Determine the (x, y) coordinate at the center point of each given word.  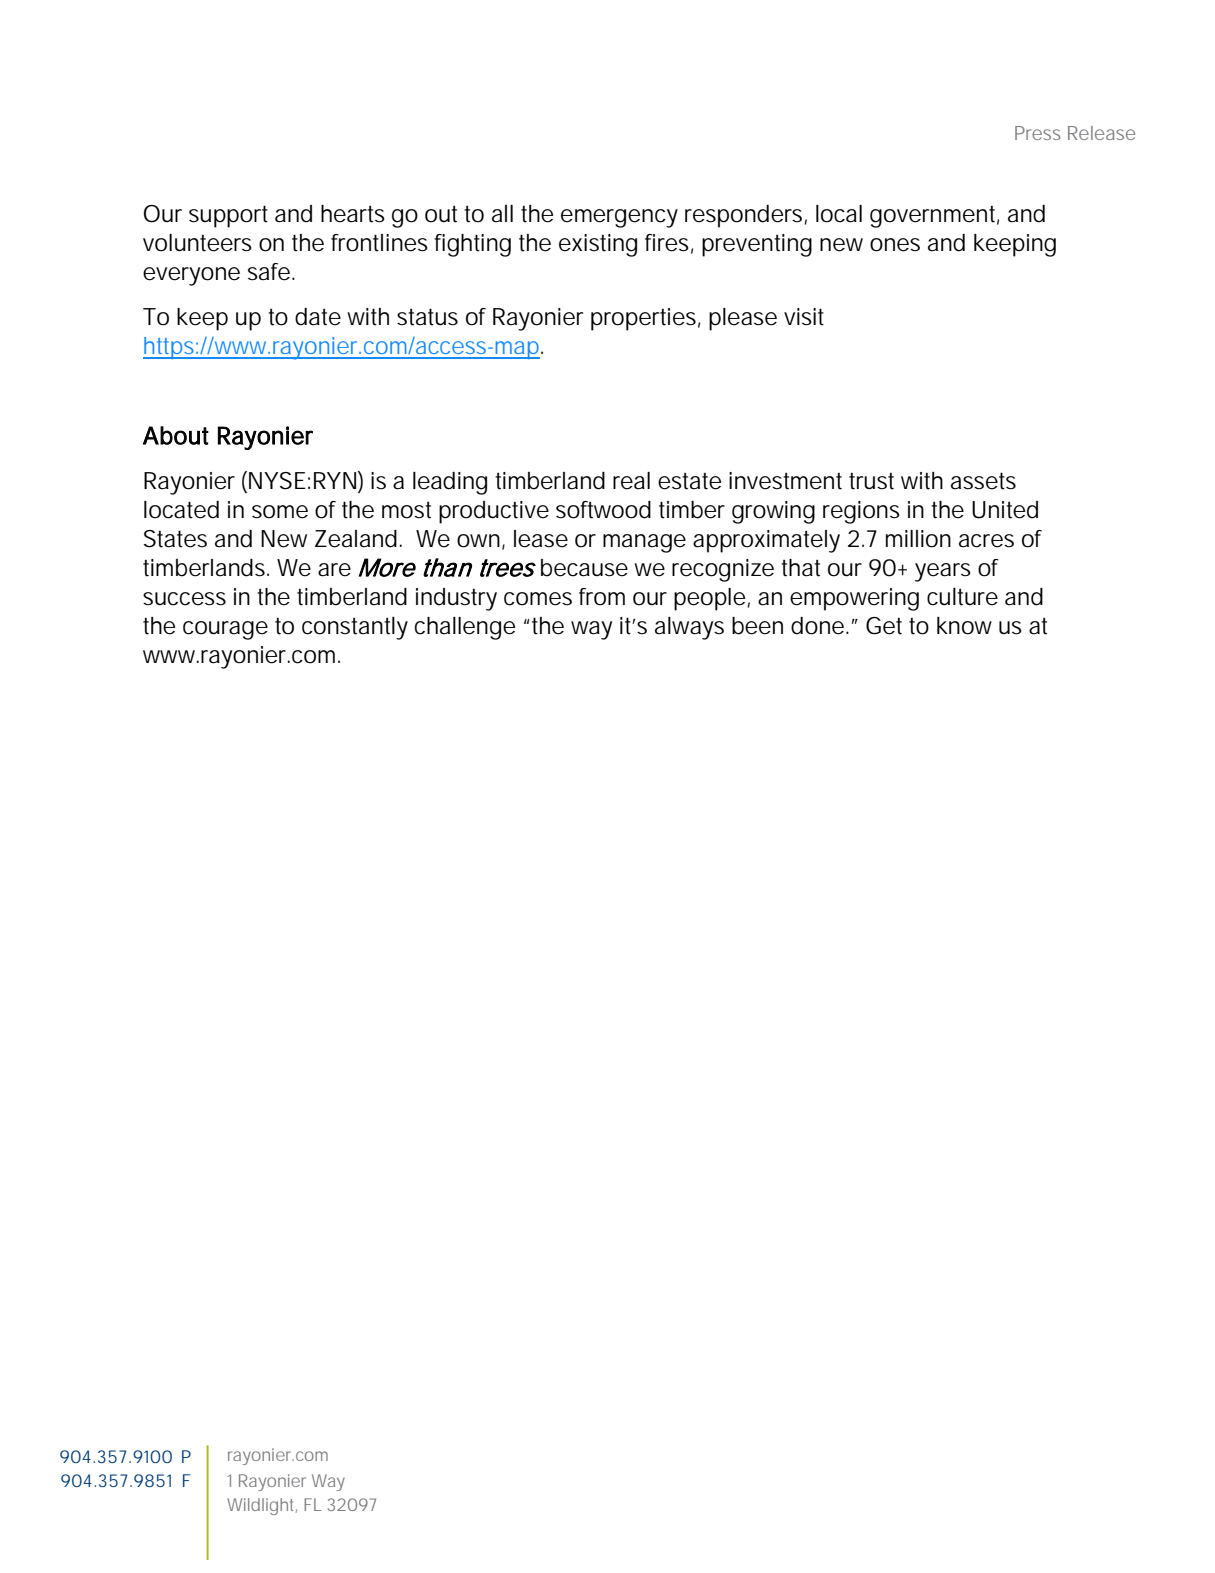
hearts (353, 214)
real (631, 481)
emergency (619, 218)
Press (1038, 133)
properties (643, 319)
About (176, 435)
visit (804, 317)
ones (895, 245)
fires (667, 243)
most (406, 510)
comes (538, 599)
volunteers (197, 243)
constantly (355, 628)
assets (983, 481)
